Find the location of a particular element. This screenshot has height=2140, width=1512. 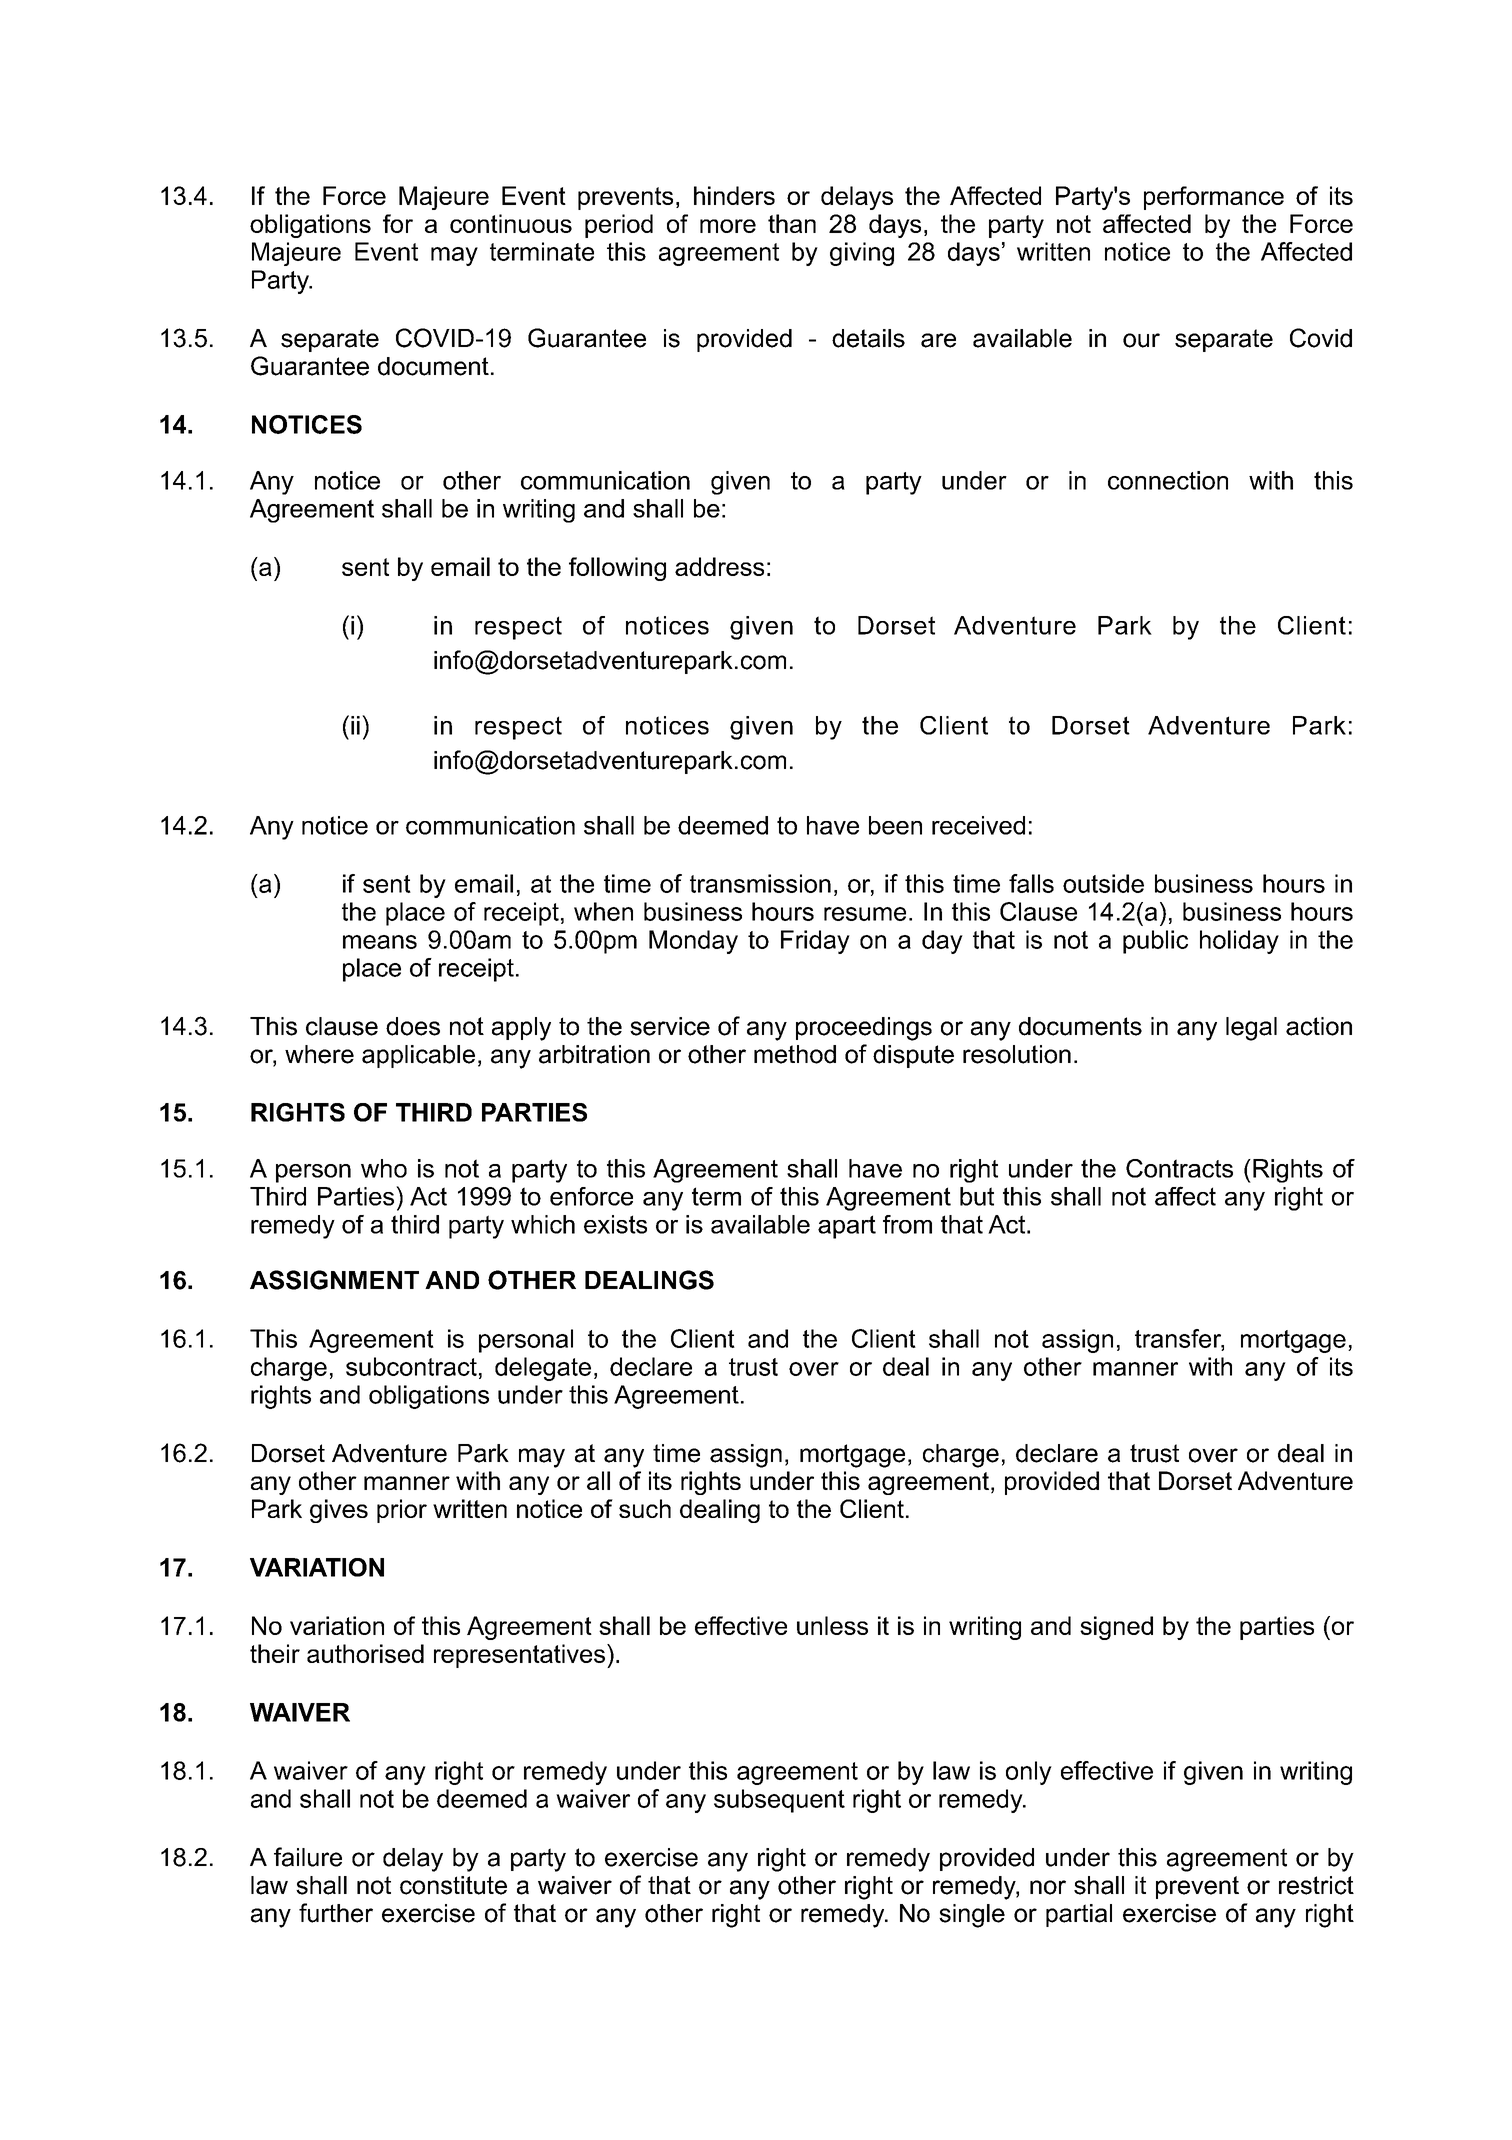

connection is located at coordinates (1168, 480).
